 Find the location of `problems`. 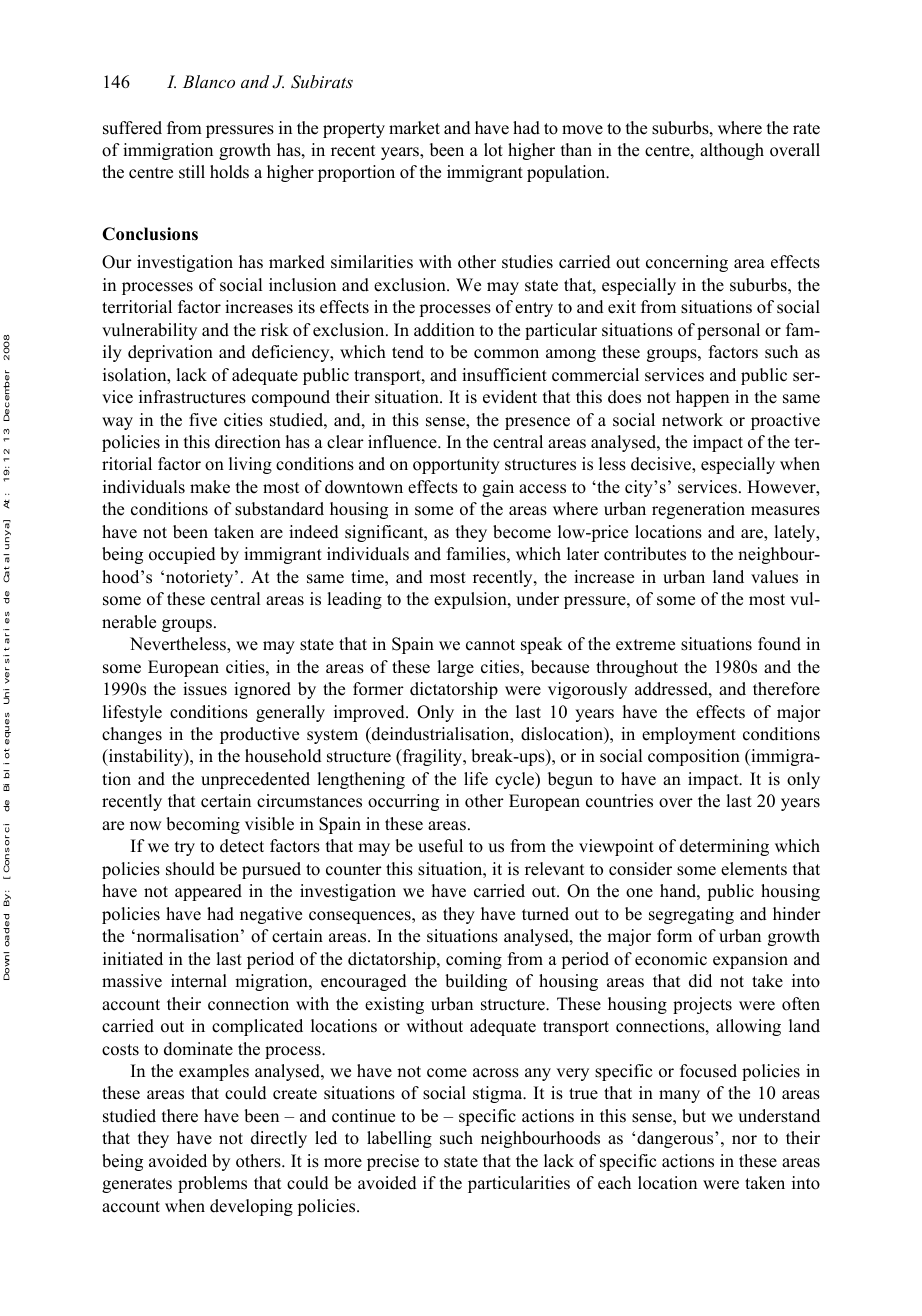

problems is located at coordinates (212, 1184).
